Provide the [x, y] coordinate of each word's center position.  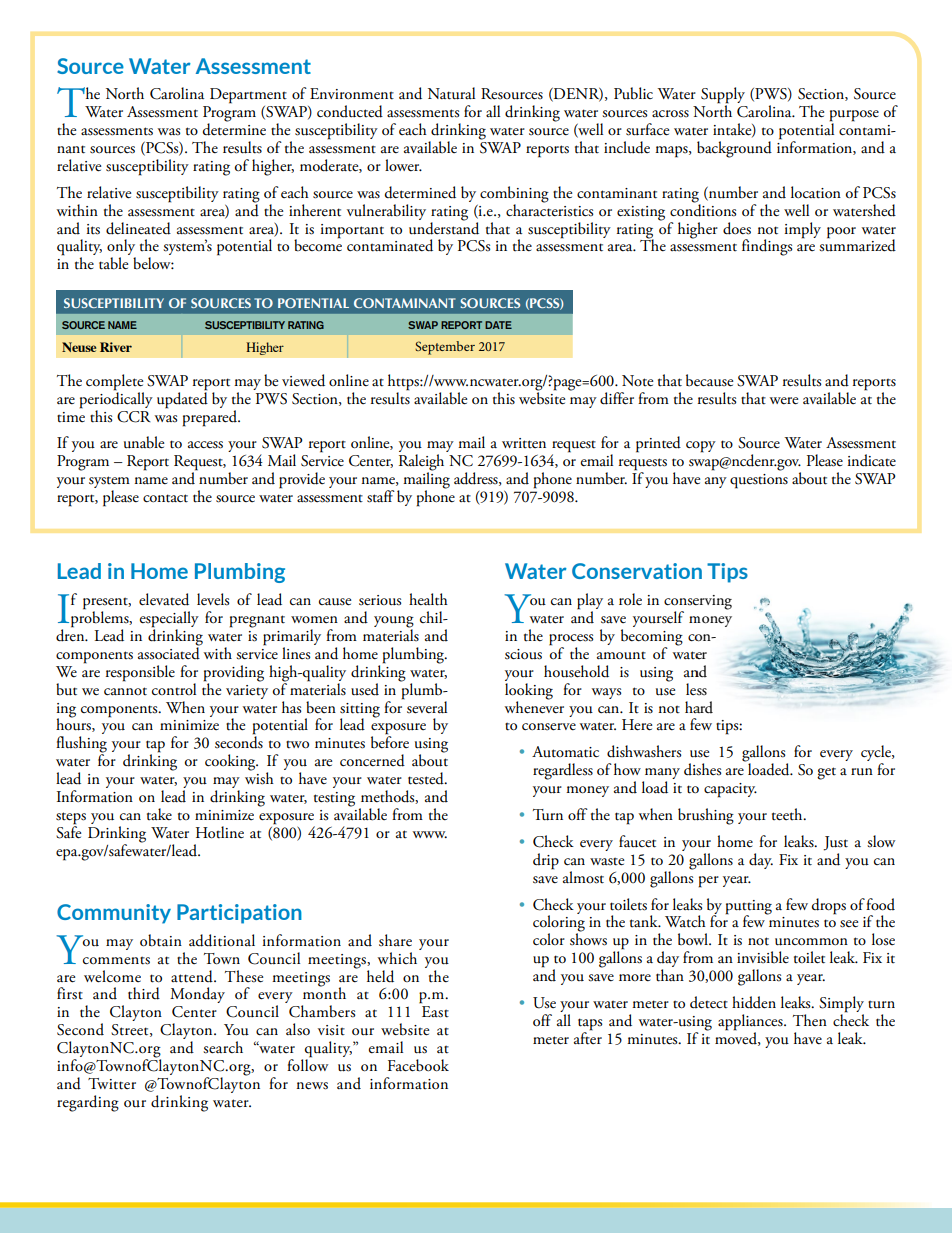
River [116, 347]
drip [546, 861]
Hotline [220, 832]
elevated [164, 599]
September [445, 348]
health [428, 599]
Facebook [418, 1065]
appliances [751, 1023]
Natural [451, 93]
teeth [788, 814]
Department [248, 96]
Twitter [112, 1084]
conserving [698, 603]
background [734, 149]
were [784, 401]
